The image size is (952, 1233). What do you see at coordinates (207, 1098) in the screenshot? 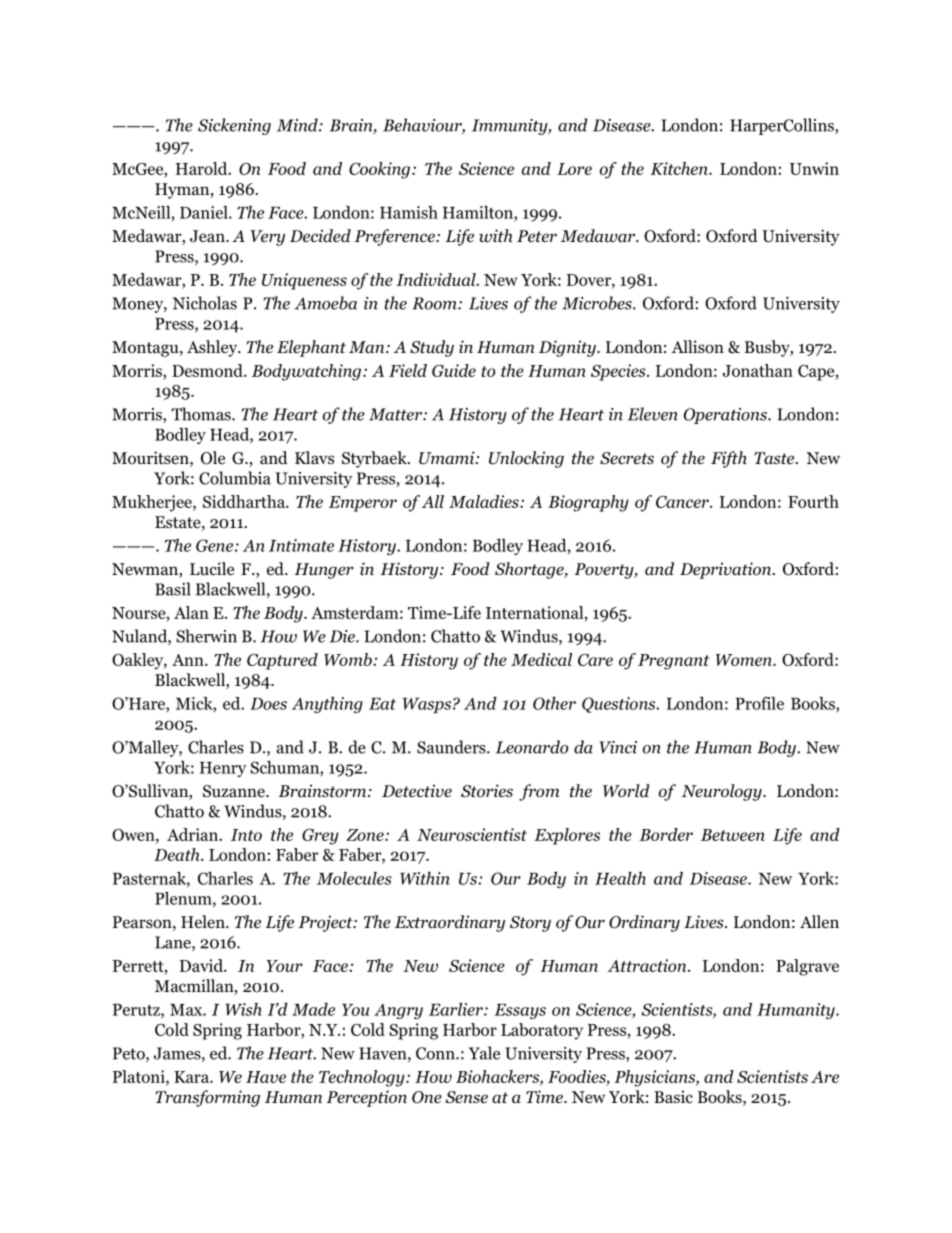
I see `Transforming` at bounding box center [207, 1098].
